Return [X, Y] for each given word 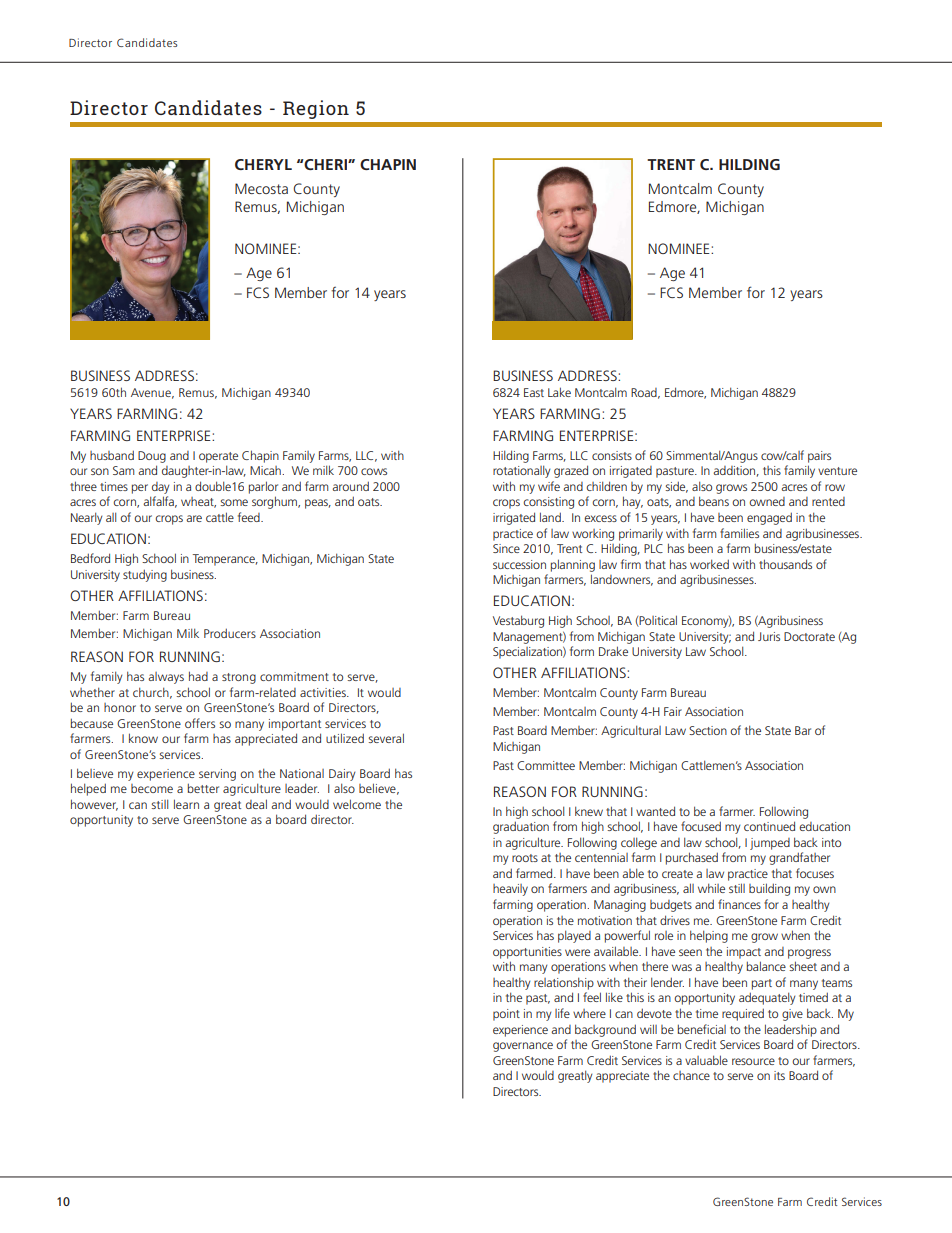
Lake [559, 392]
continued [769, 826]
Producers [230, 633]
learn [186, 804]
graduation [521, 827]
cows [374, 471]
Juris [769, 636]
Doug [152, 457]
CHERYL [263, 164]
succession [519, 564]
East [534, 392]
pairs [819, 457]
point [506, 1015]
